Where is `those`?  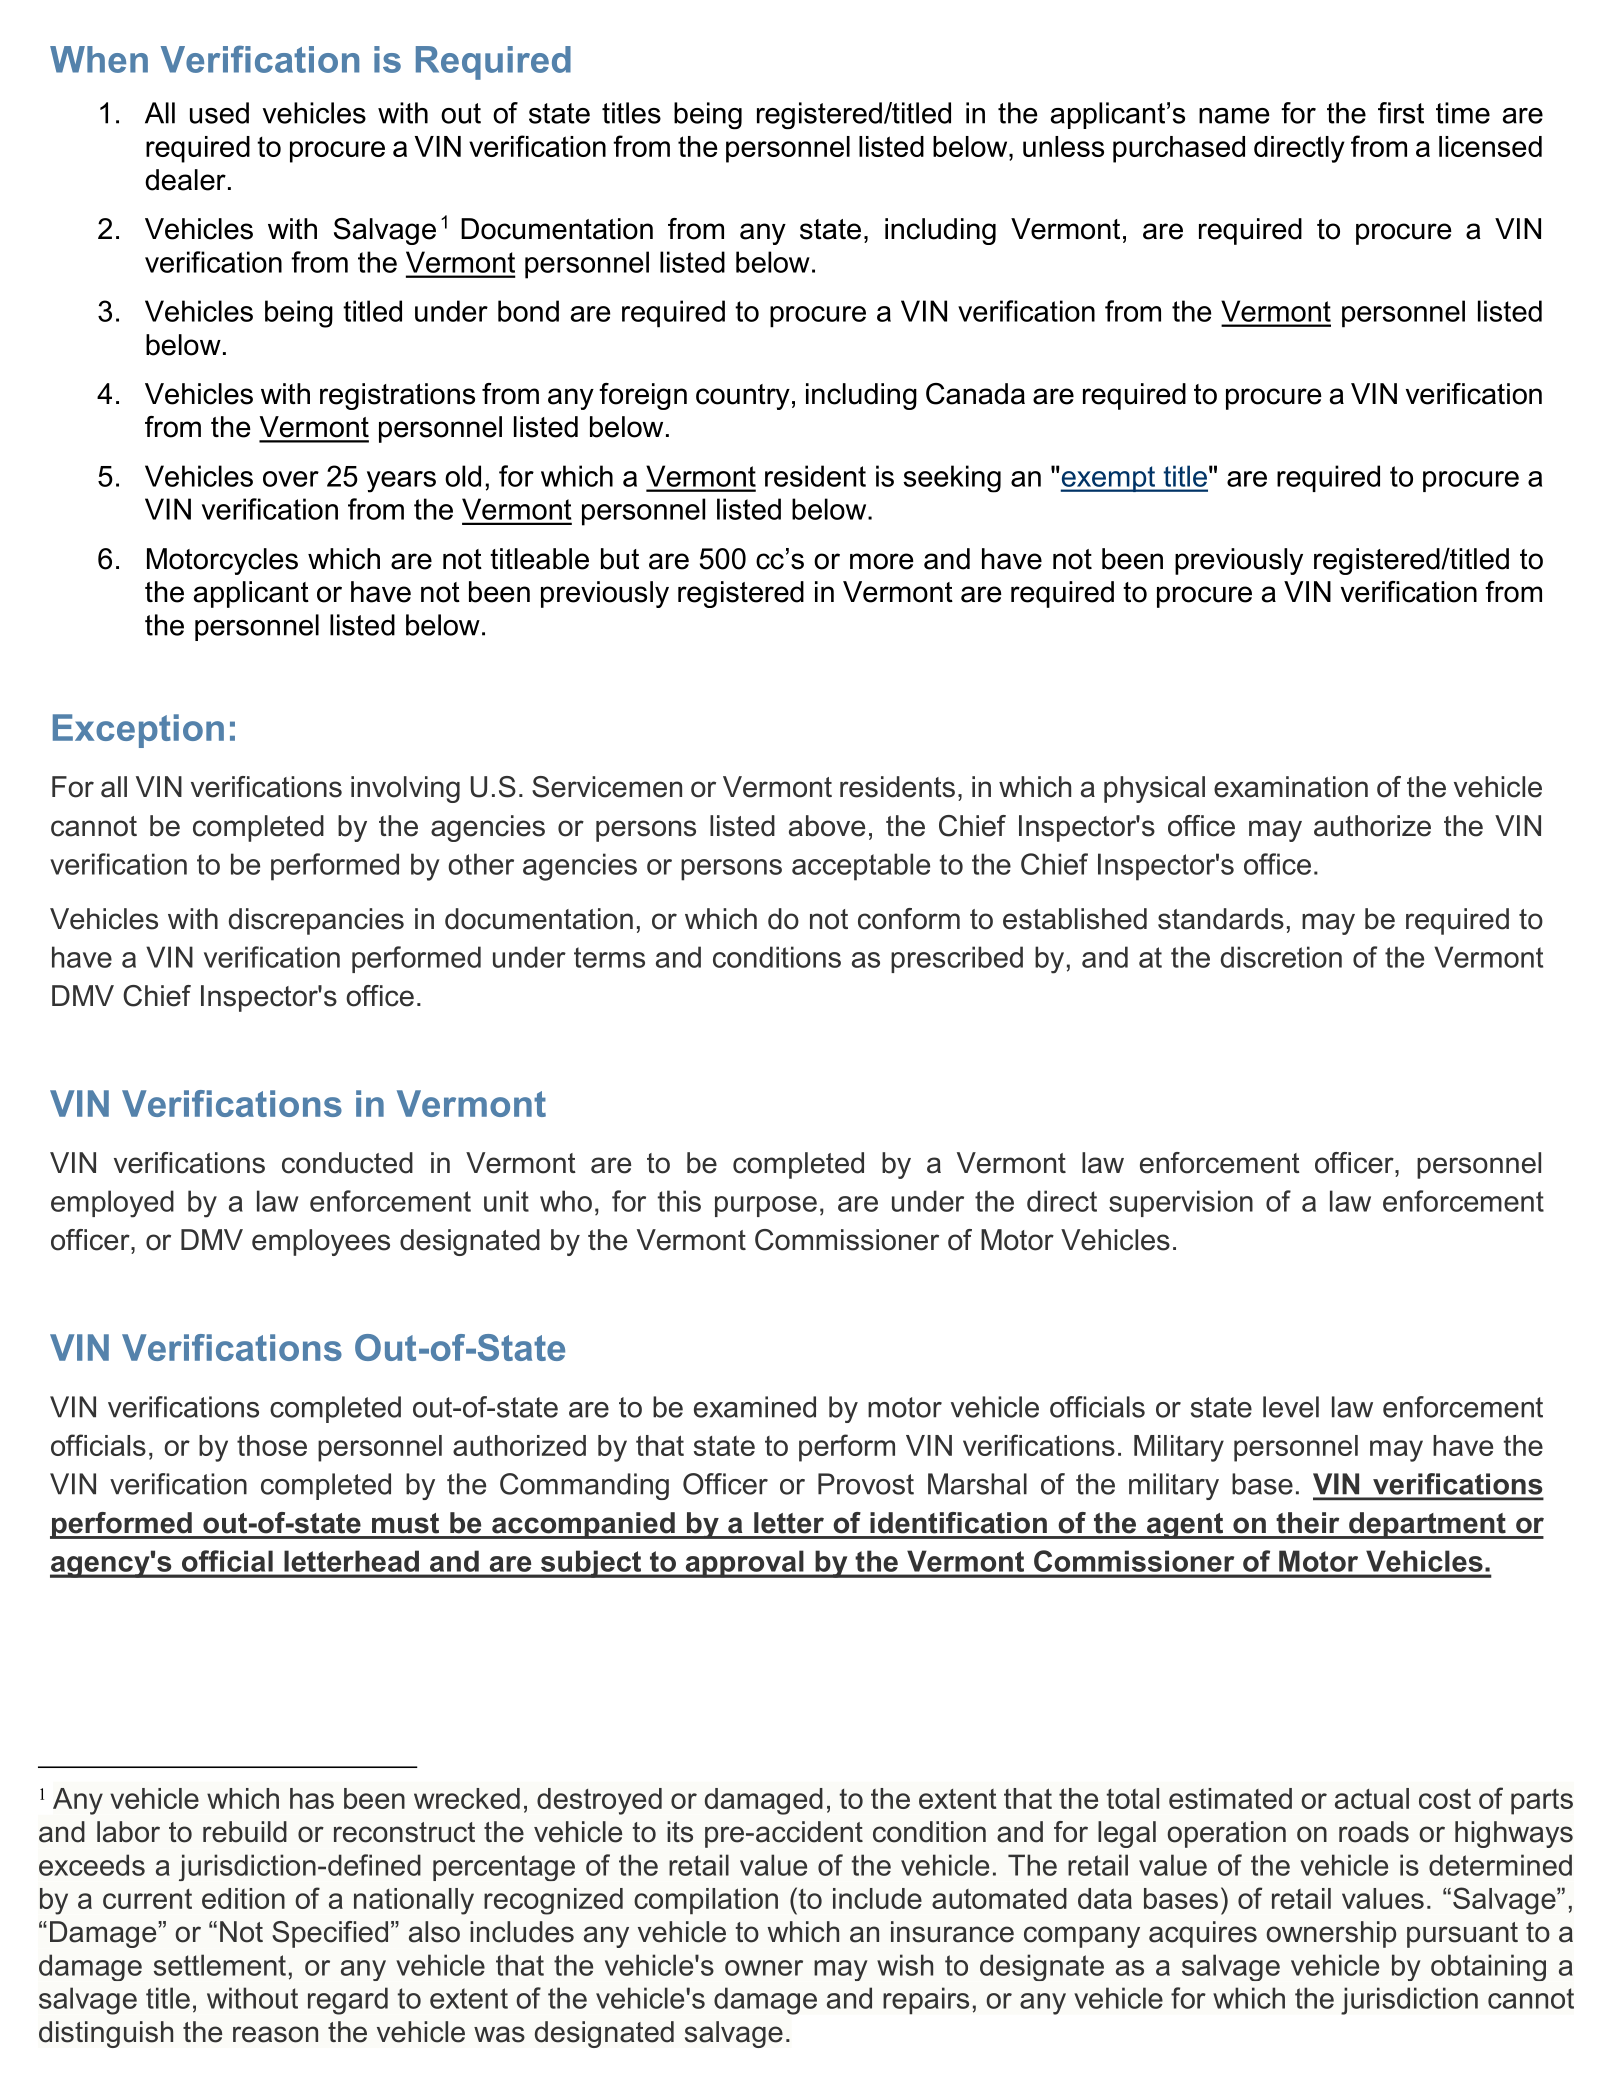 those is located at coordinates (272, 1445).
